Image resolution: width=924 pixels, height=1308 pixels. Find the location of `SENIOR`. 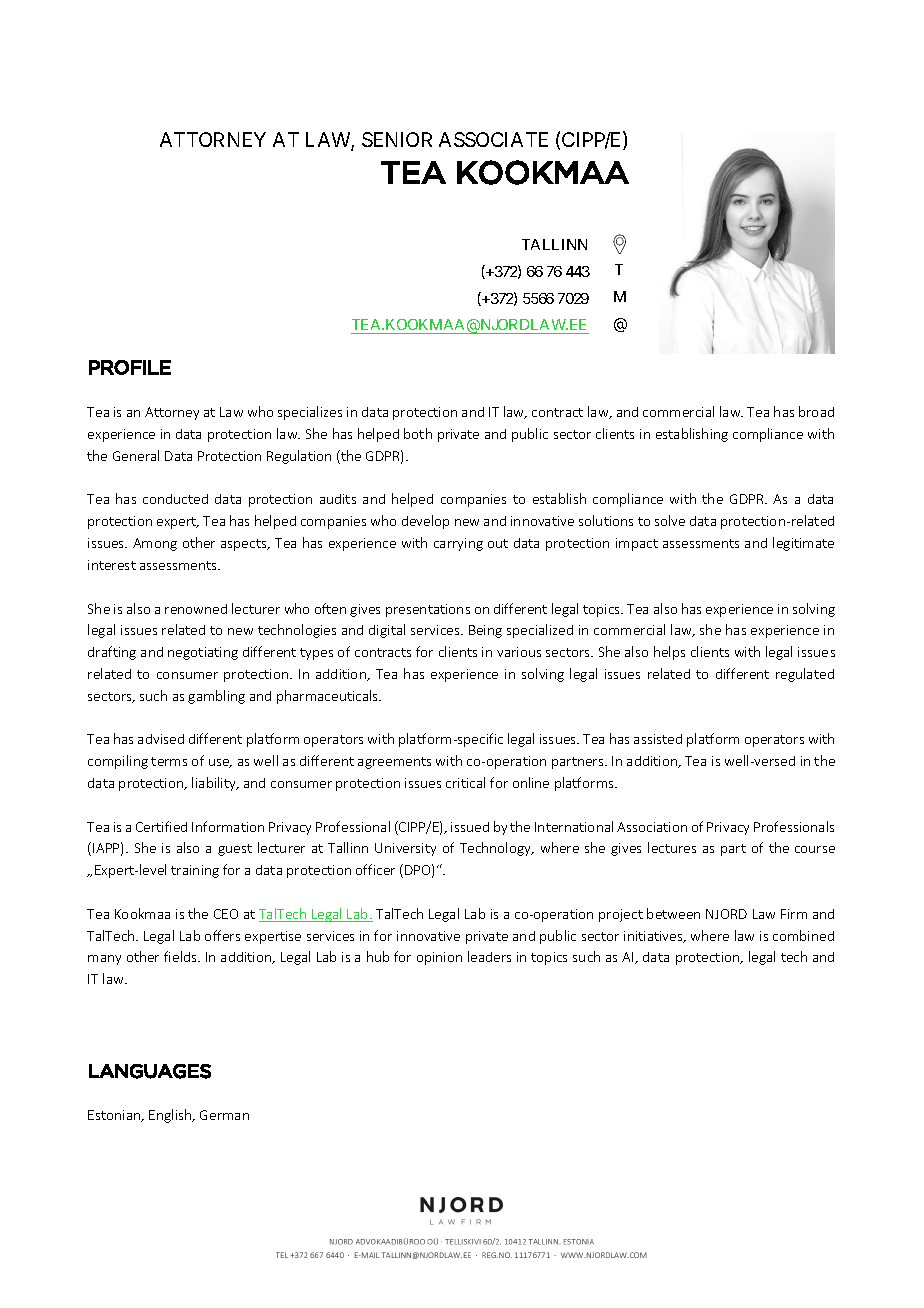

SENIOR is located at coordinates (397, 139).
